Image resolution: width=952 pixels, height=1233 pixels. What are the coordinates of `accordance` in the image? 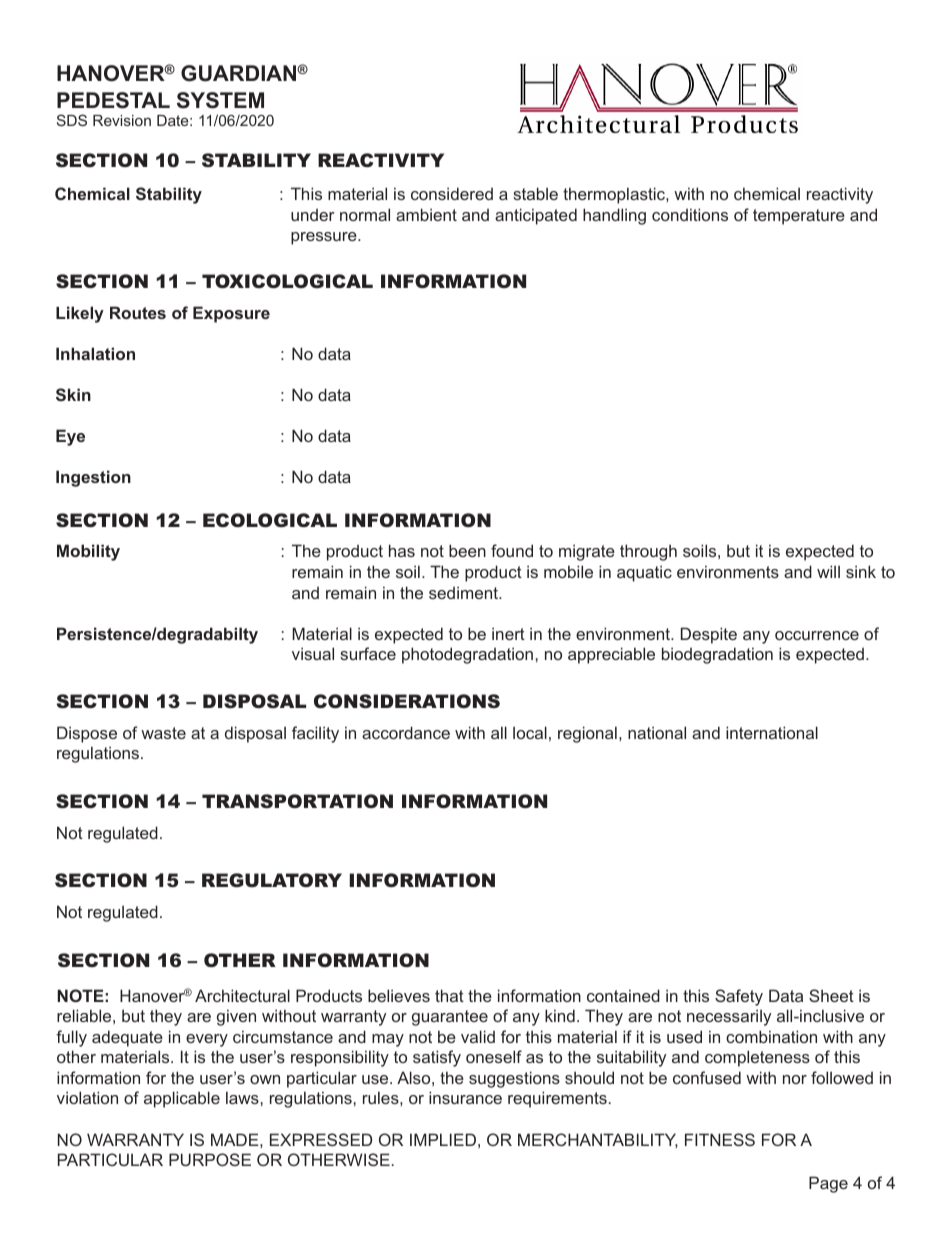 It's located at (406, 732).
